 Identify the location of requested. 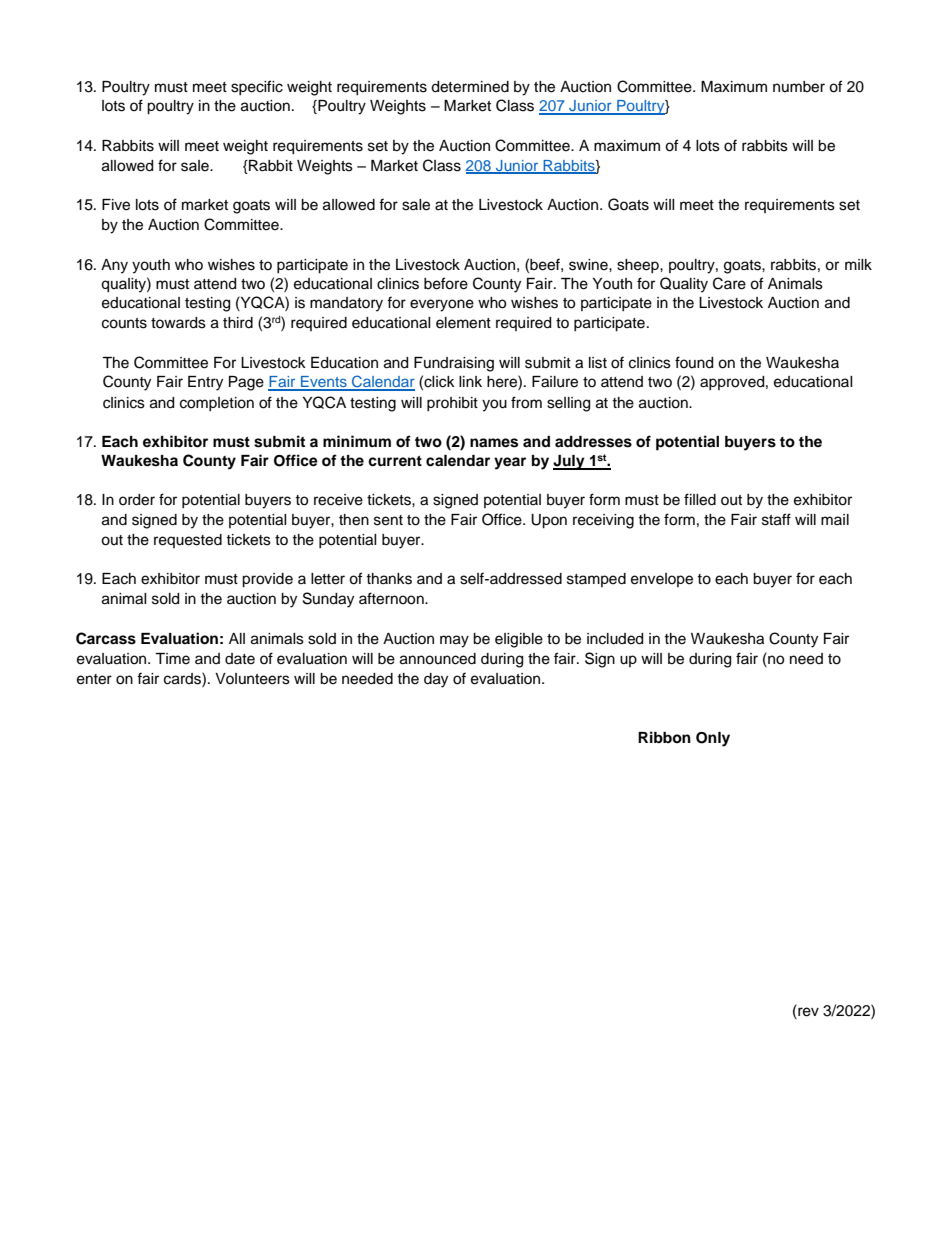
(188, 541).
